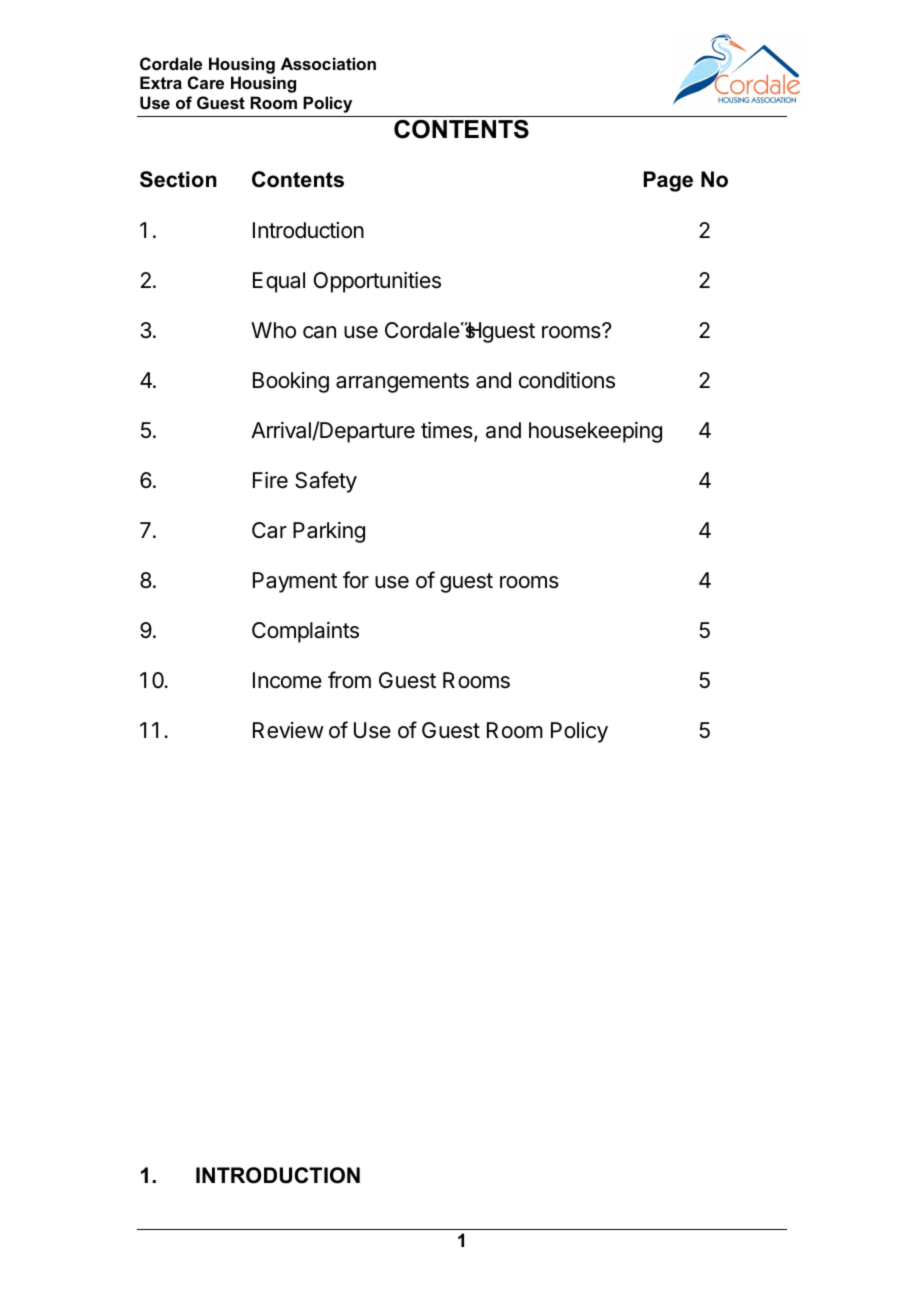 The width and height of the page is (924, 1308). Describe the element at coordinates (567, 380) in the page. I see `conditions` at that location.
